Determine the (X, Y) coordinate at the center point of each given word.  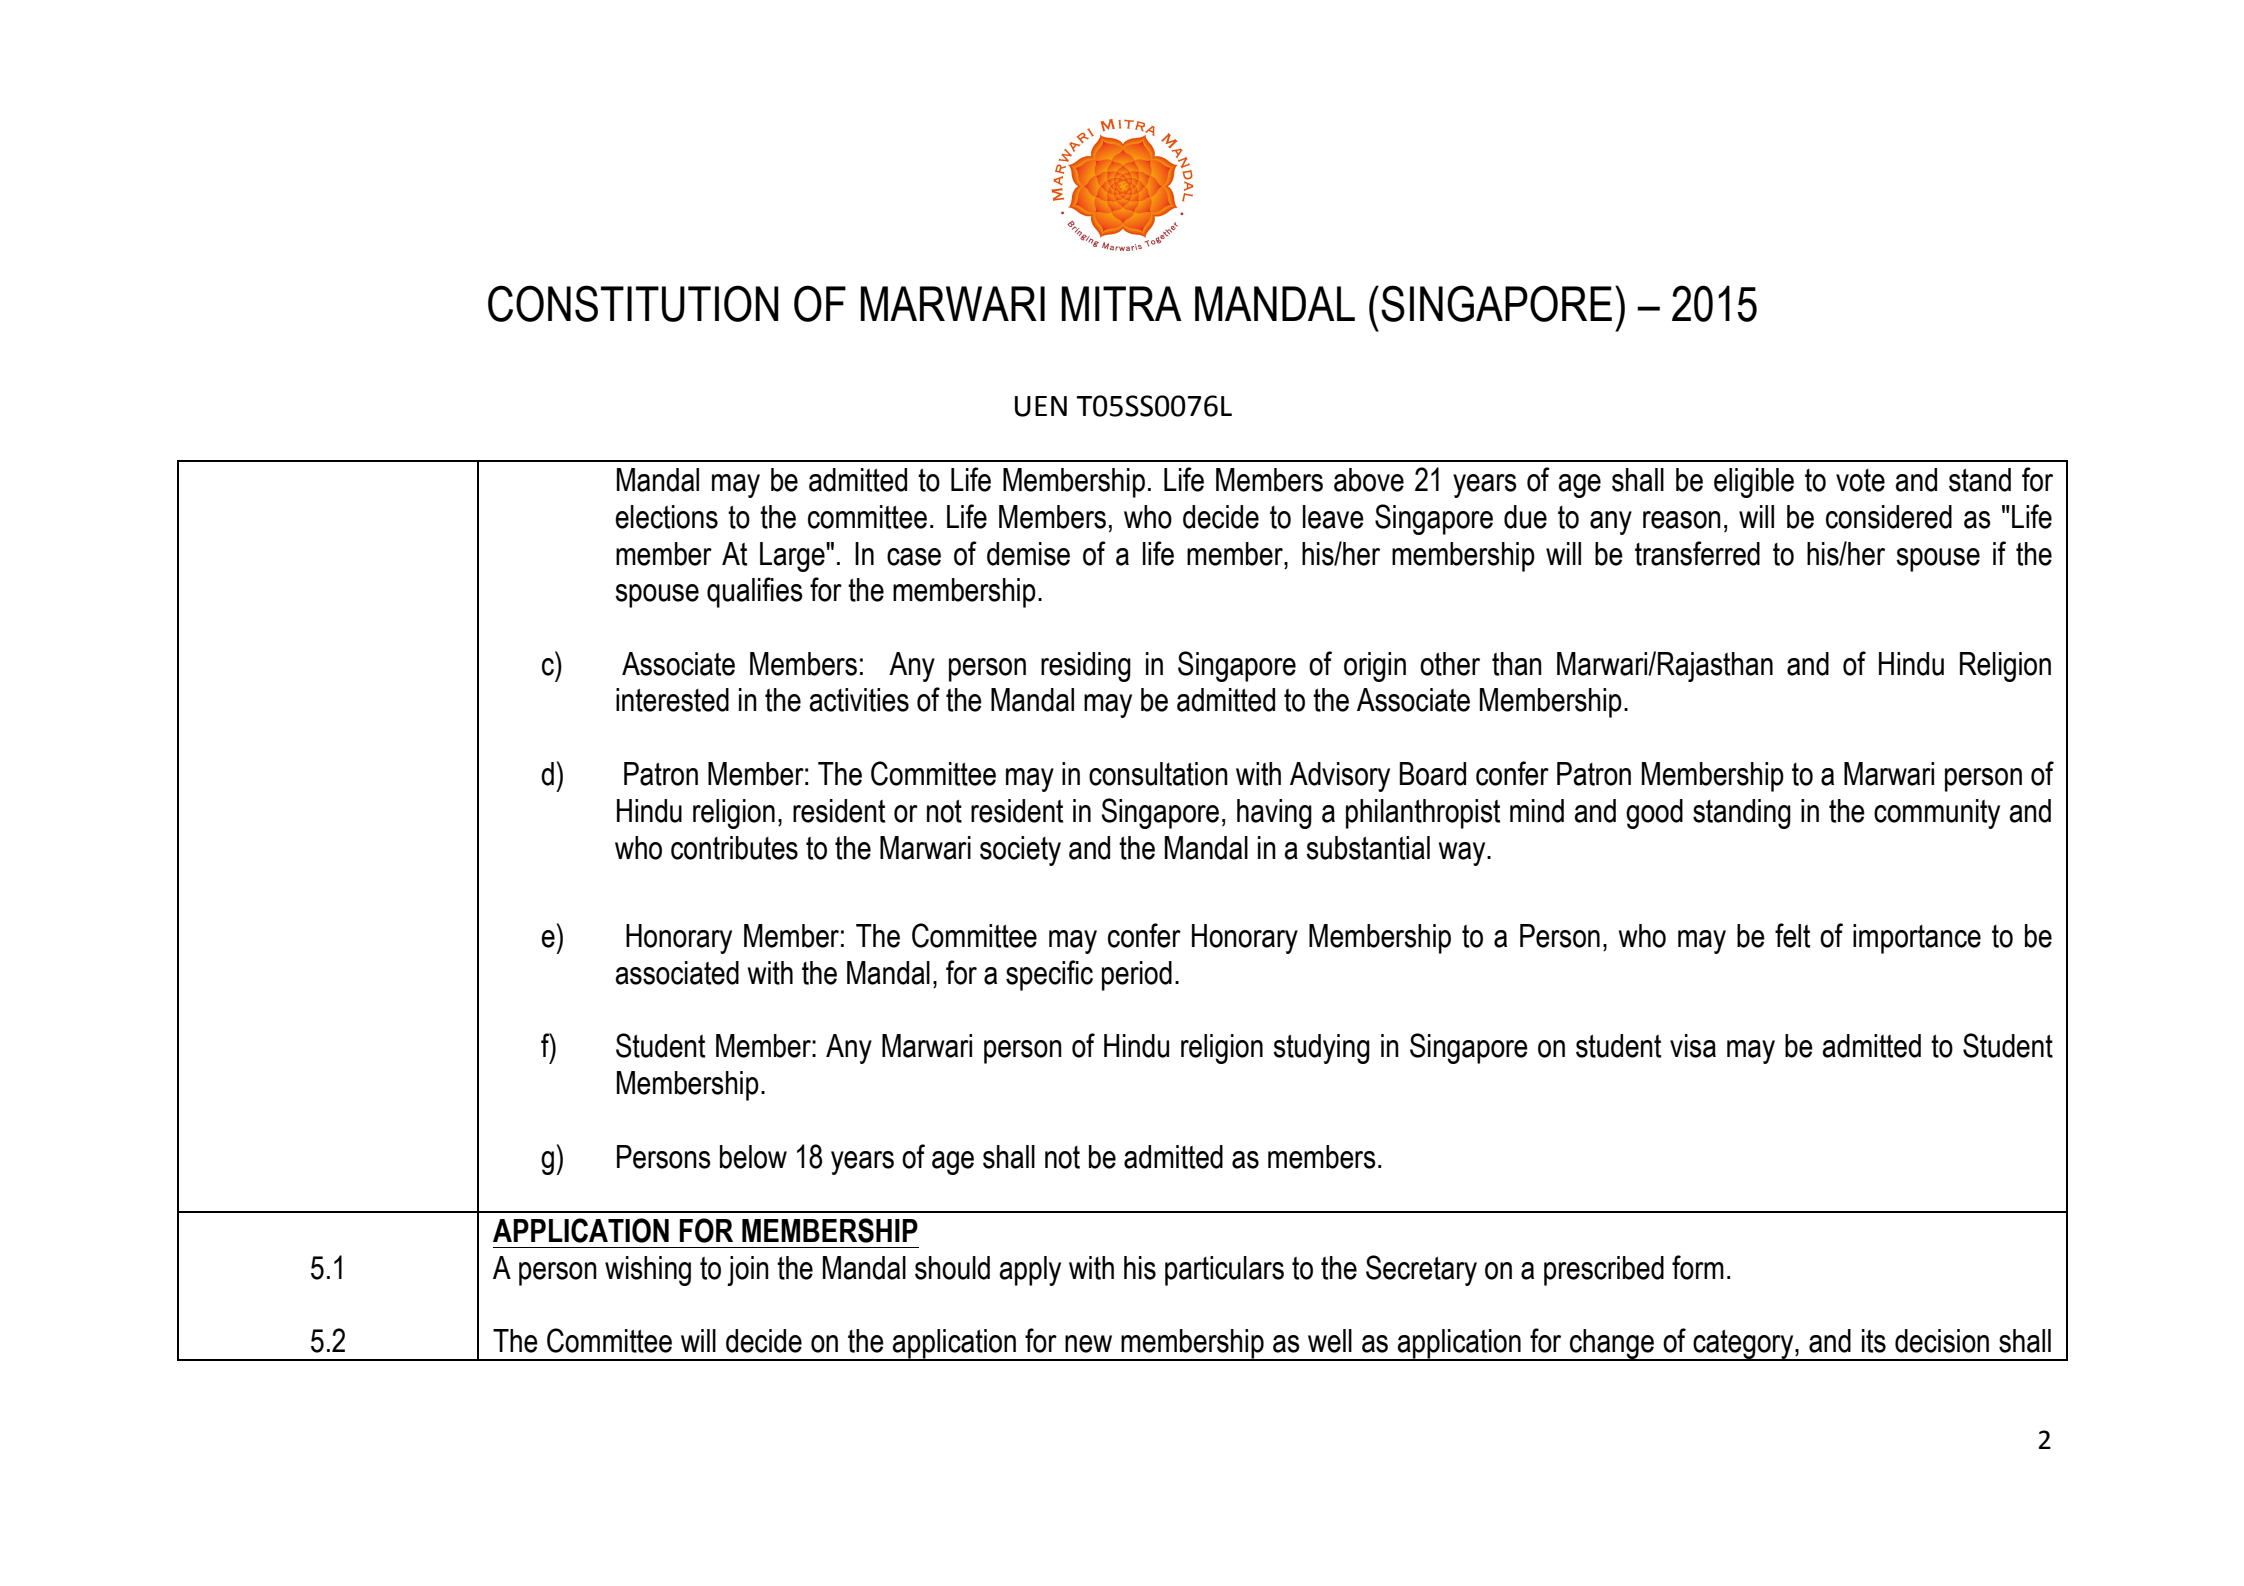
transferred (1697, 553)
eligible (1754, 483)
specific (1049, 975)
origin (1375, 667)
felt (1792, 935)
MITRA (1121, 303)
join (748, 1271)
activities (859, 700)
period (1137, 976)
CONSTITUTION (633, 303)
